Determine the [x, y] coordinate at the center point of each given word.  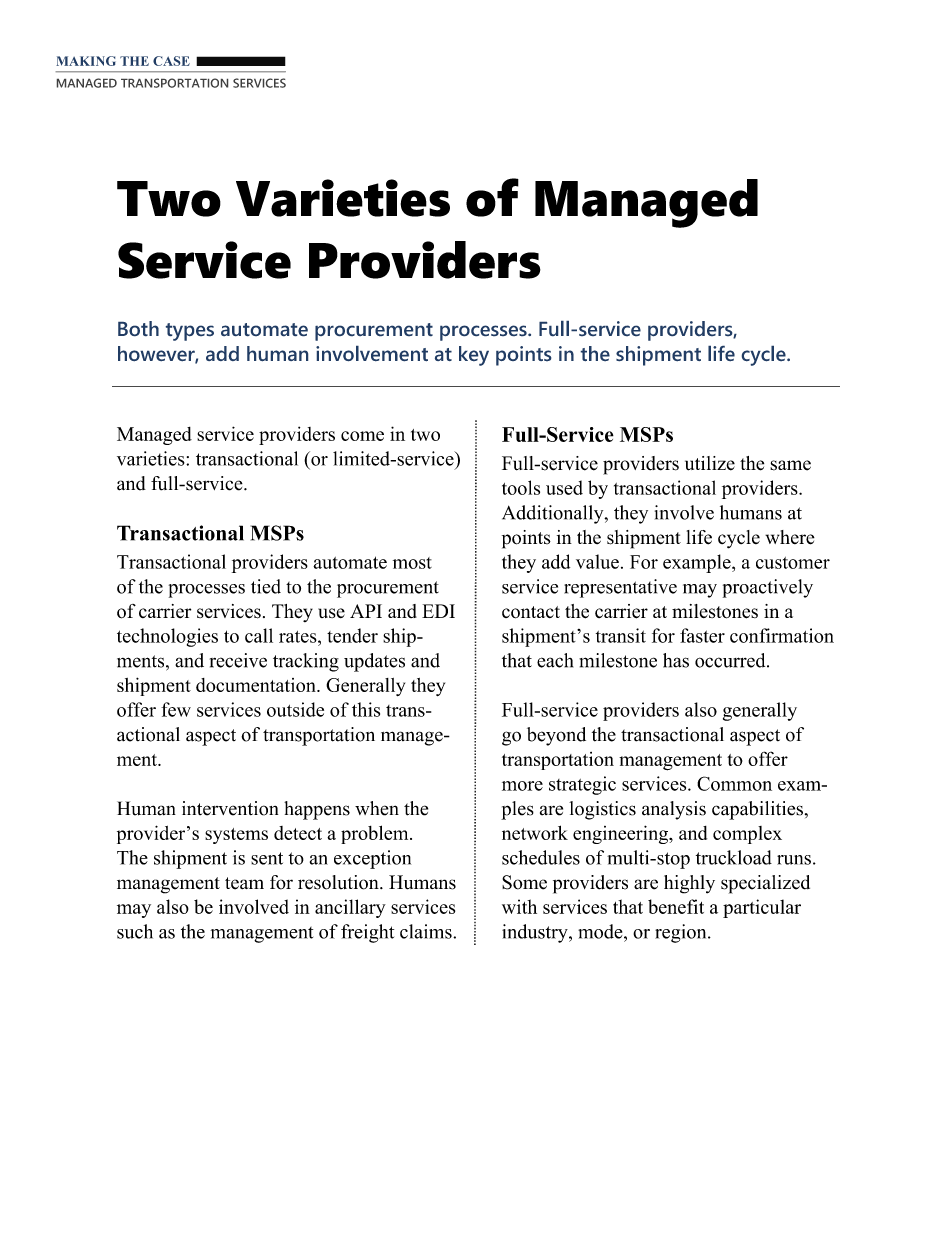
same [790, 465]
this [366, 709]
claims [427, 931]
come [362, 436]
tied [266, 586]
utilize [710, 463]
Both [138, 328]
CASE [171, 61]
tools [521, 487]
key [474, 356]
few [176, 709]
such [135, 931]
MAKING [86, 61]
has [676, 660]
